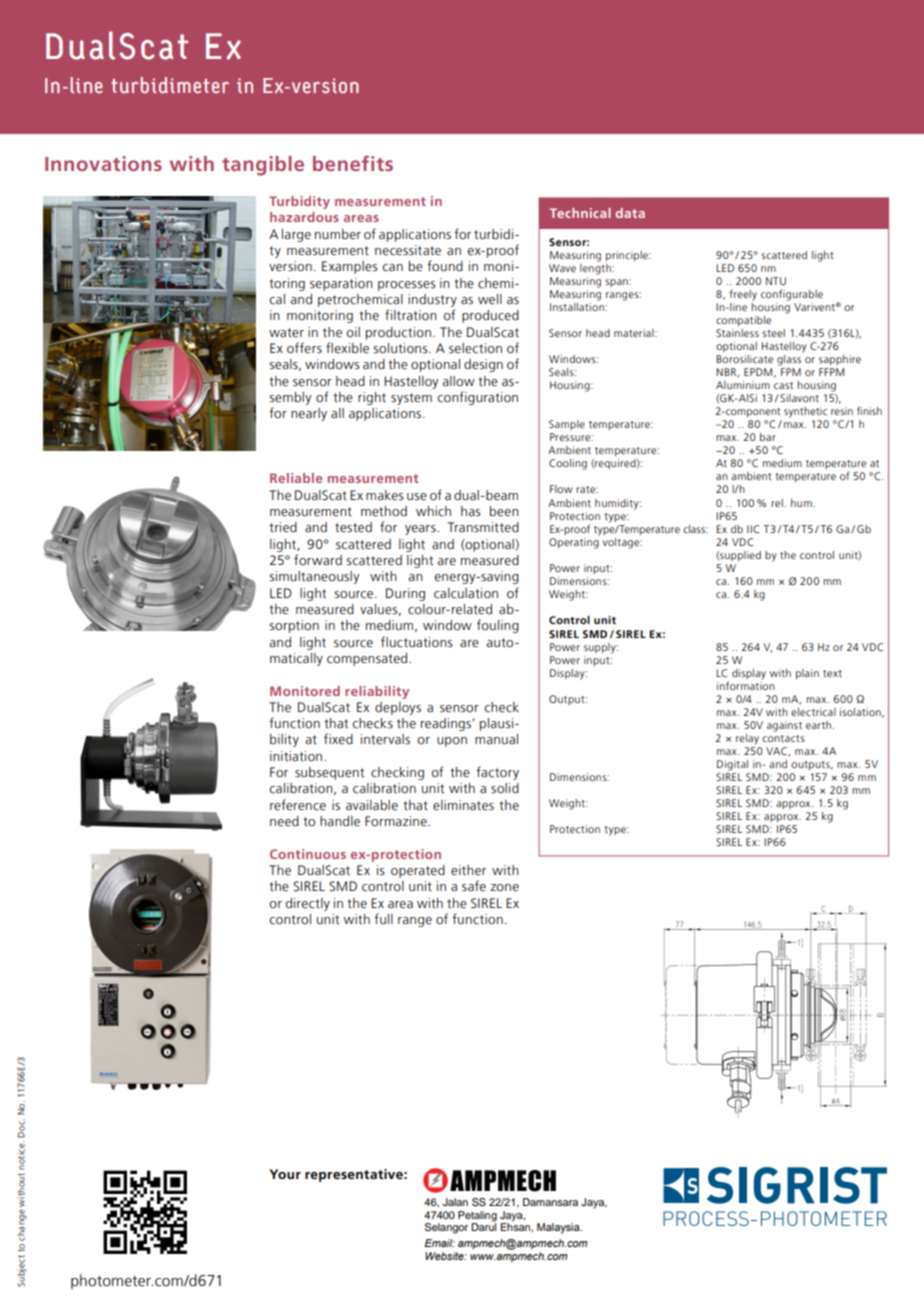 The width and height of the screenshot is (924, 1308). Describe the element at coordinates (732, 765) in the screenshot. I see `Digital` at that location.
